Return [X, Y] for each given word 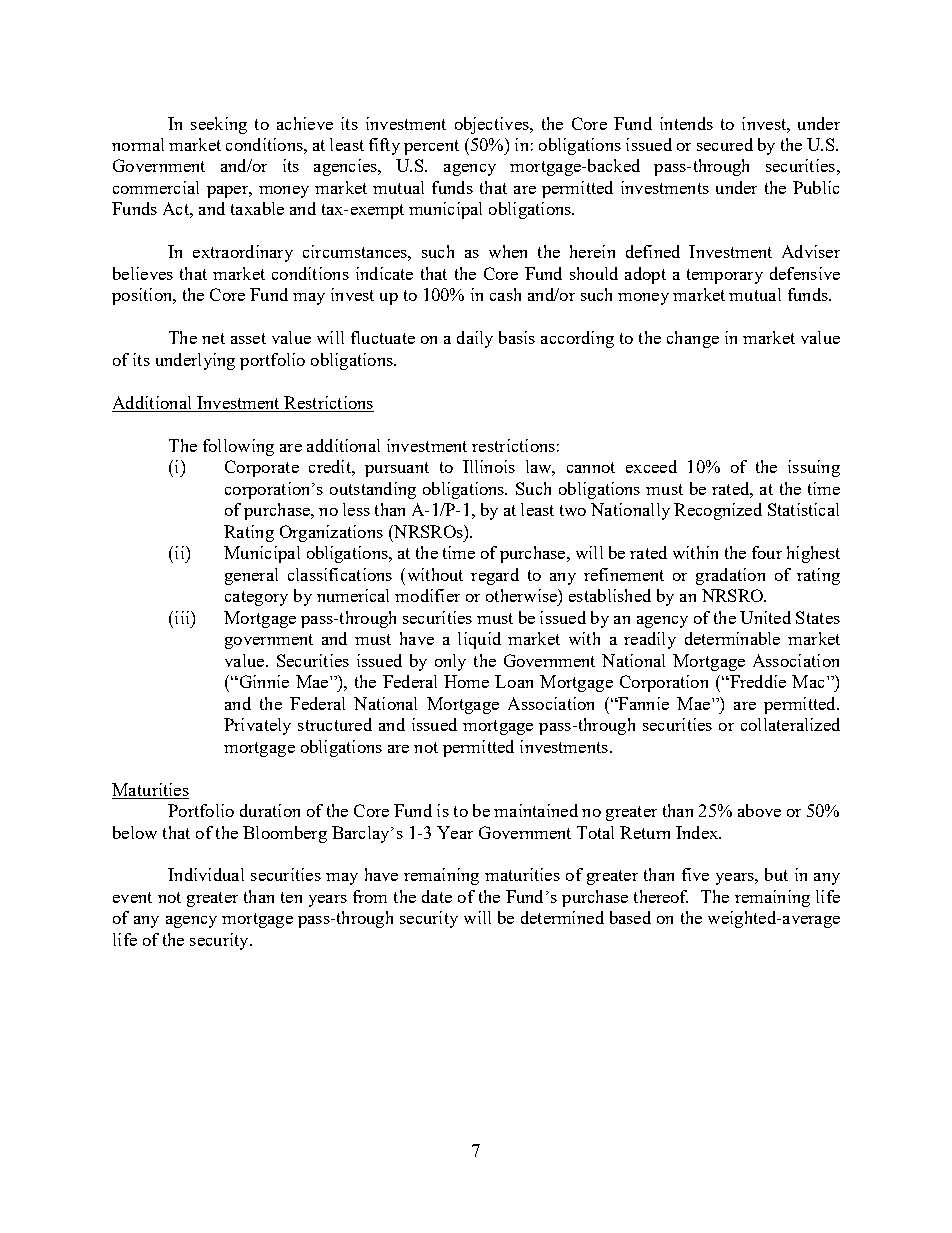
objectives [493, 125]
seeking [219, 125]
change [693, 339]
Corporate [262, 468]
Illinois [489, 466]
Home [466, 681]
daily [475, 339]
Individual [206, 874]
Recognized [718, 511]
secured [725, 144]
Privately [257, 726]
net [213, 338]
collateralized [790, 724]
